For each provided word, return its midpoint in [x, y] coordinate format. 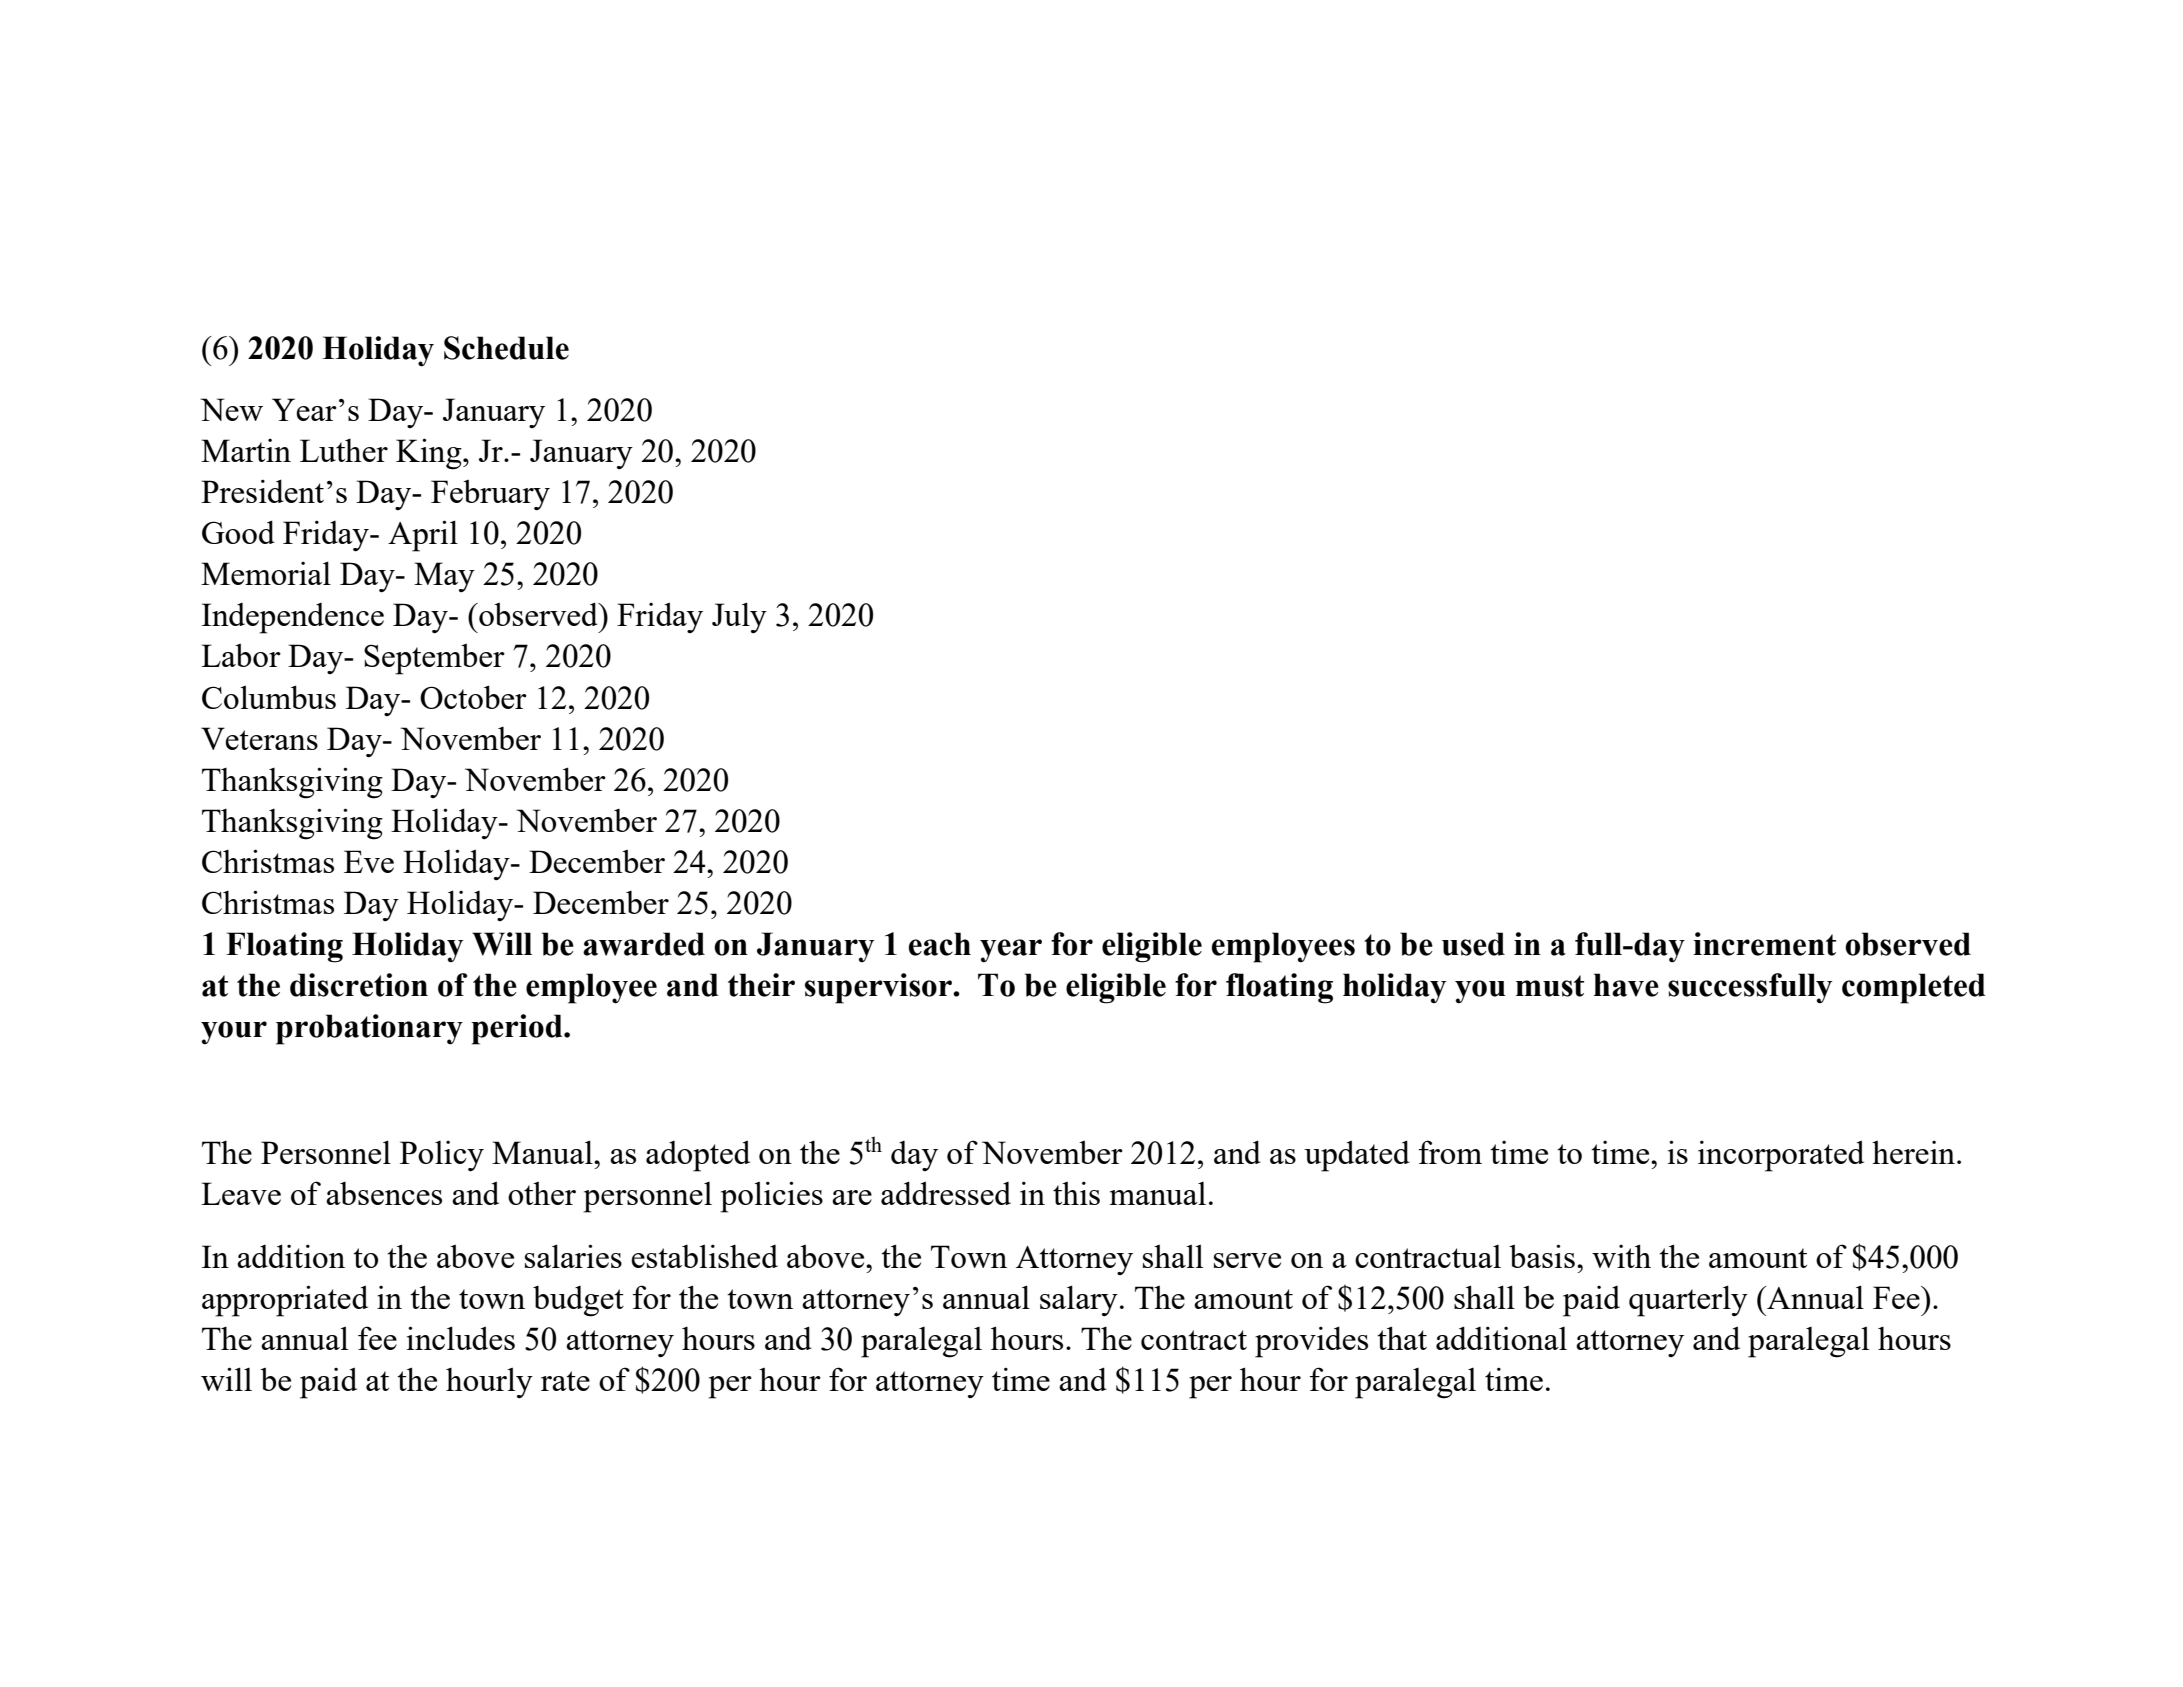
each [940, 944]
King [430, 454]
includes [461, 1338]
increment [1764, 944]
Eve [369, 861]
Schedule [506, 348]
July [739, 618]
